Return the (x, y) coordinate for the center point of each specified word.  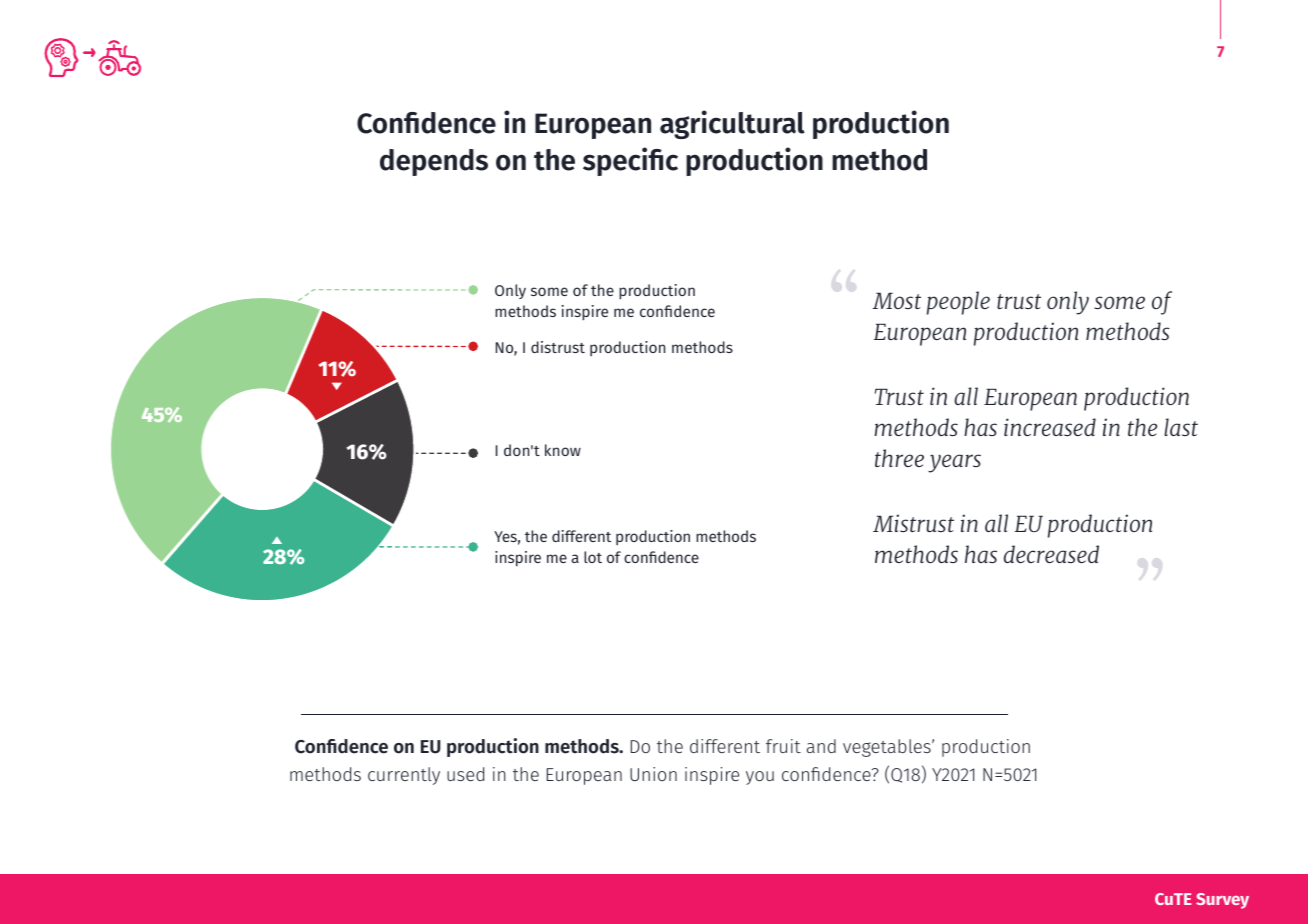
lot (593, 557)
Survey (1222, 901)
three (899, 458)
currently (404, 776)
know (563, 450)
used (465, 774)
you (760, 778)
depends (434, 162)
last (1181, 427)
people (958, 303)
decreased (1051, 554)
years (954, 463)
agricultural (732, 124)
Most (896, 300)
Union (653, 774)
